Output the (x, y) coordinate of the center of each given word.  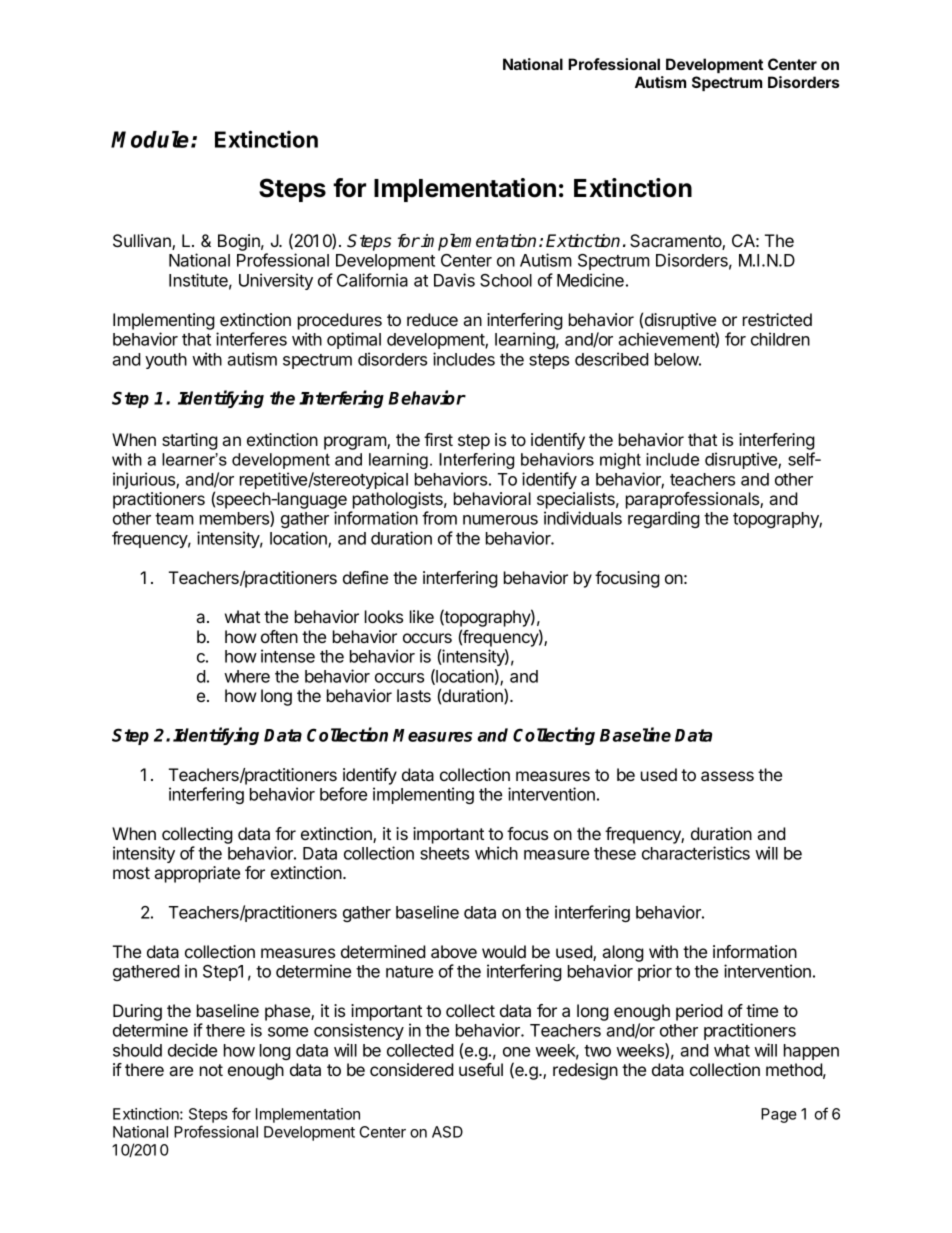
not (211, 1070)
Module (150, 139)
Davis (454, 280)
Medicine (590, 280)
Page (779, 1115)
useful (481, 1069)
